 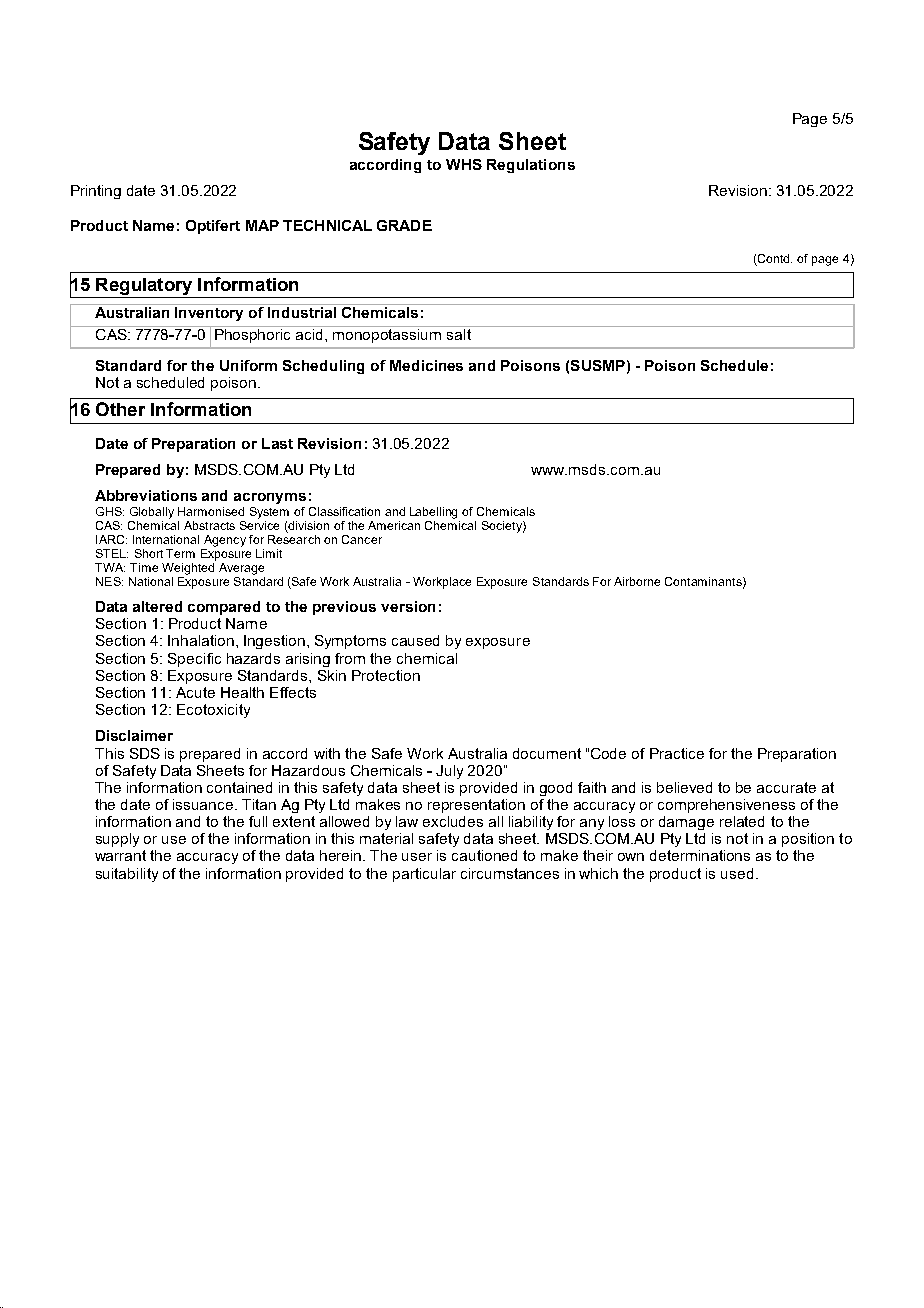 What do you see at coordinates (464, 164) in the screenshot?
I see `WHS` at bounding box center [464, 164].
